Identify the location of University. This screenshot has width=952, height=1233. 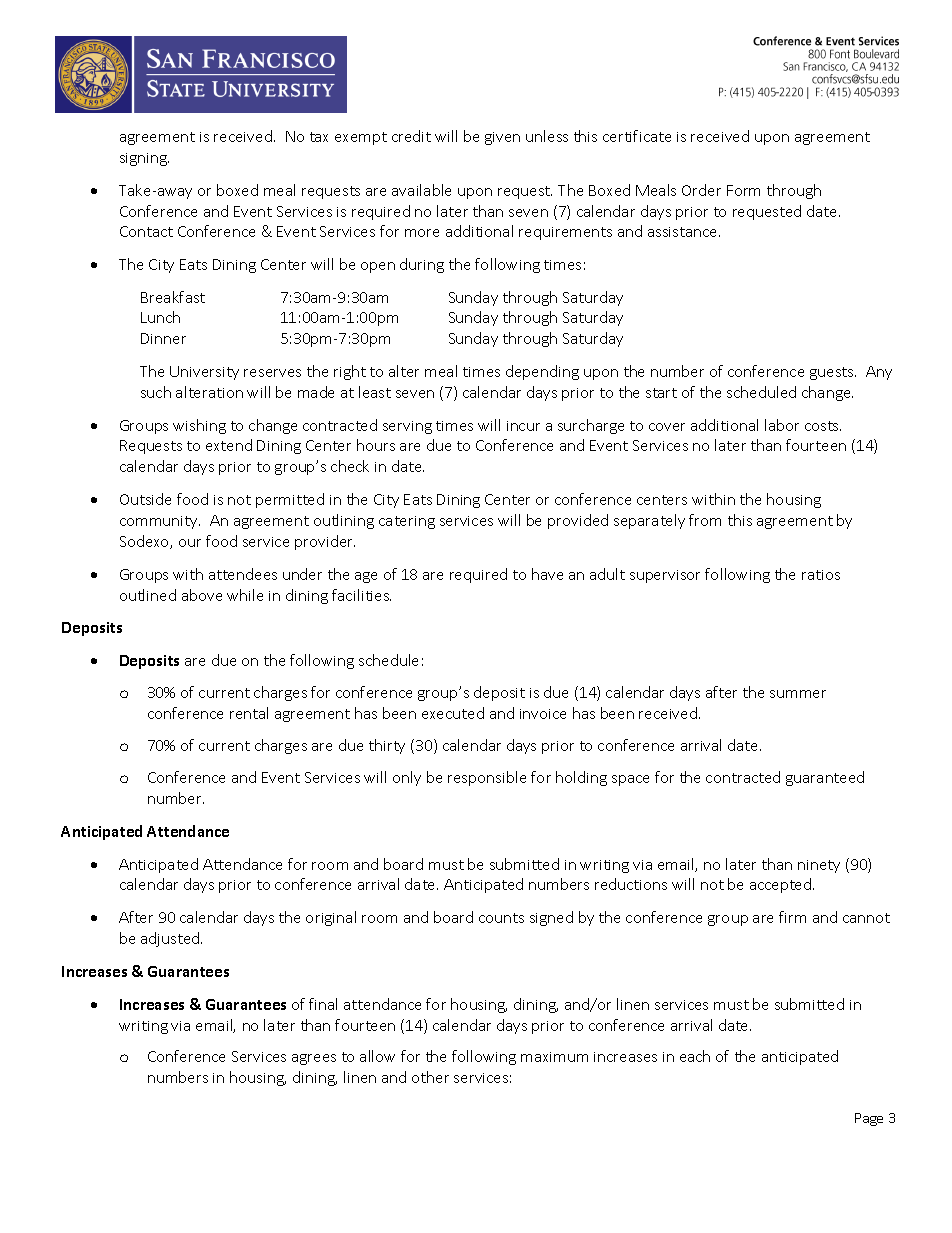
(204, 373).
